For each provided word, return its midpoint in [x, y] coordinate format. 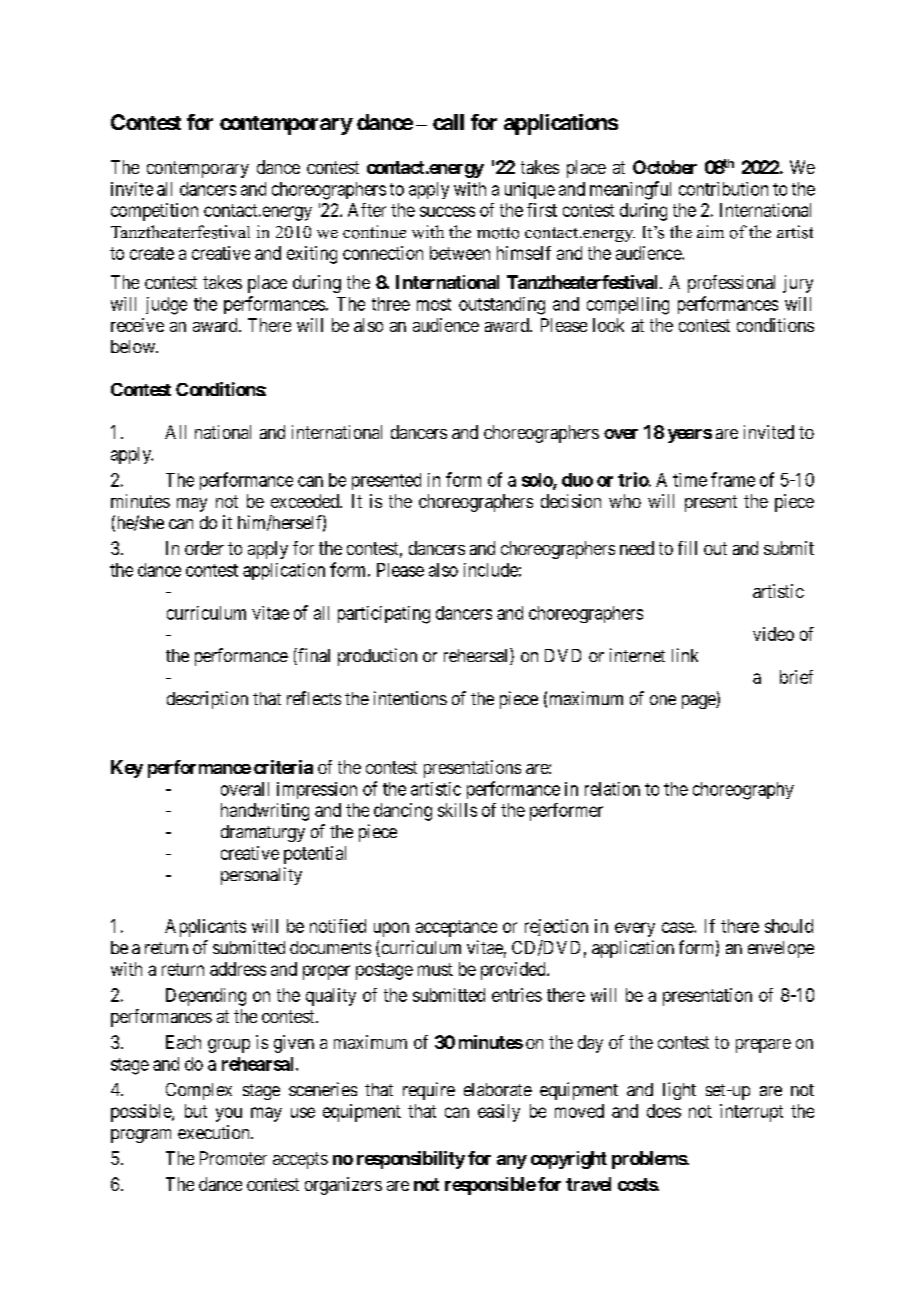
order [204, 548]
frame [733, 479]
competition [154, 212]
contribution [723, 189]
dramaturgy [263, 833]
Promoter [233, 1158]
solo [538, 481]
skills [457, 810]
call [448, 122]
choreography [743, 791]
